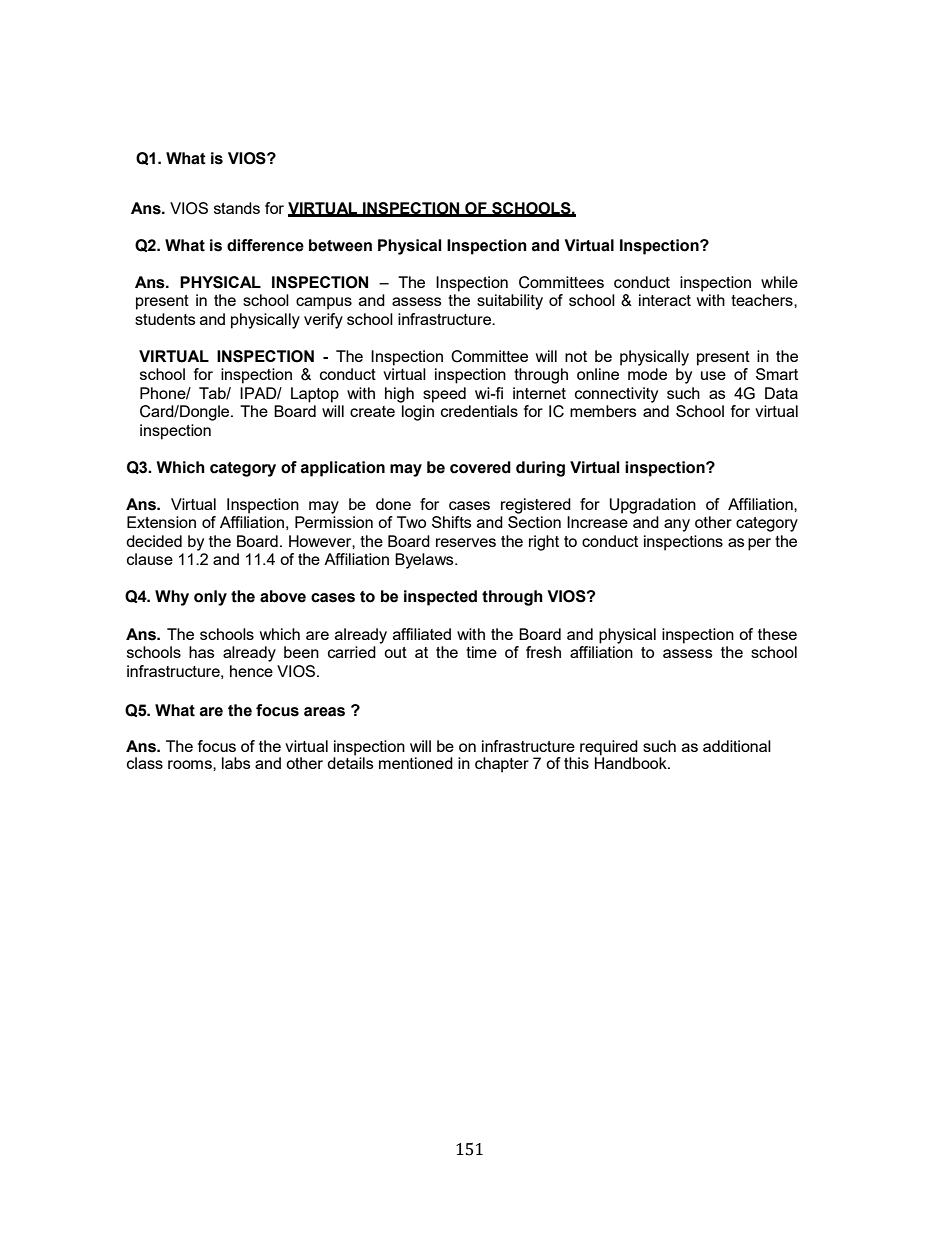 This page has width=952, height=1233. What do you see at coordinates (781, 393) in the page?
I see `Data` at bounding box center [781, 393].
